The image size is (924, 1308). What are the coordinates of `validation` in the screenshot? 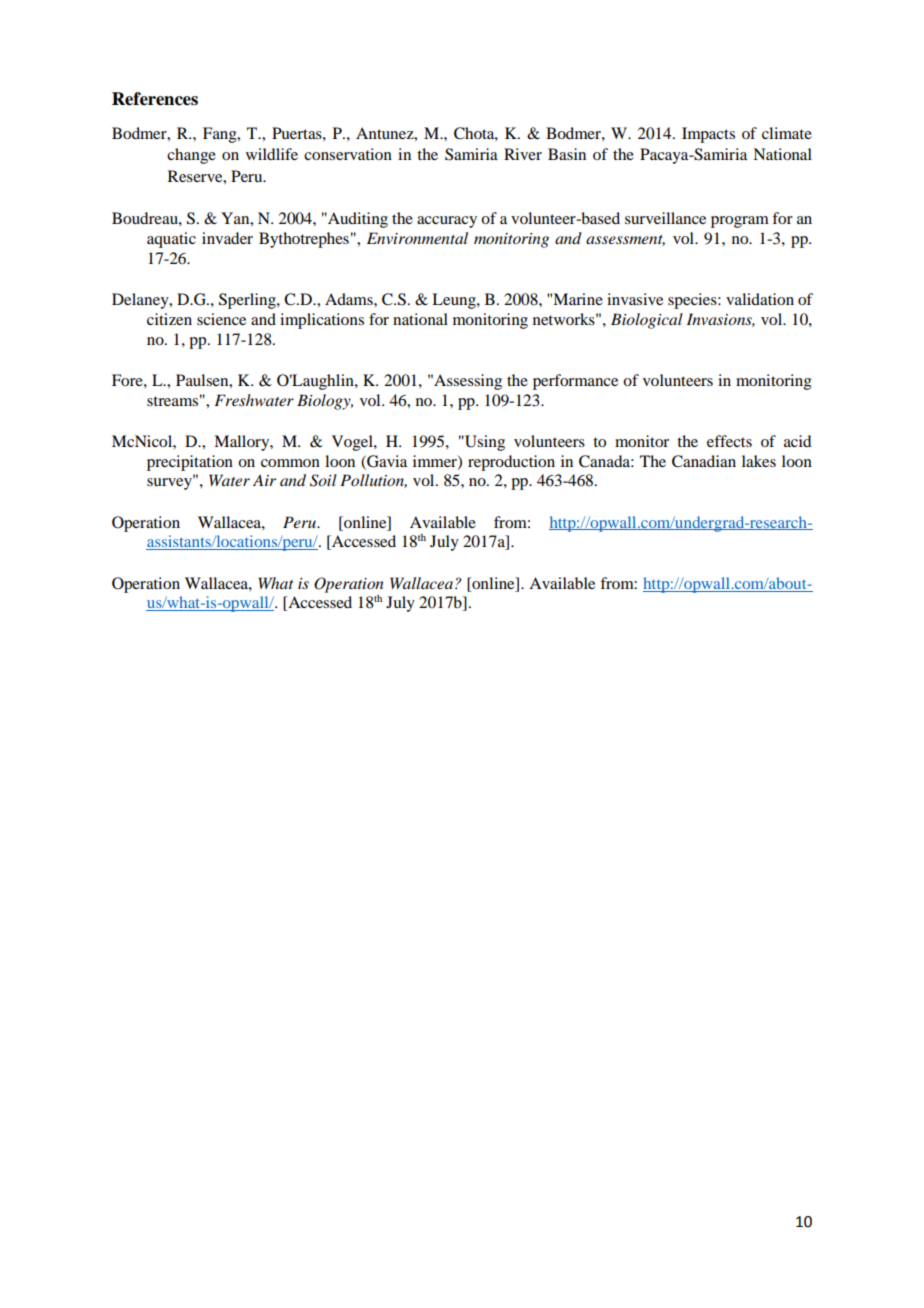 It's located at (760, 299).
